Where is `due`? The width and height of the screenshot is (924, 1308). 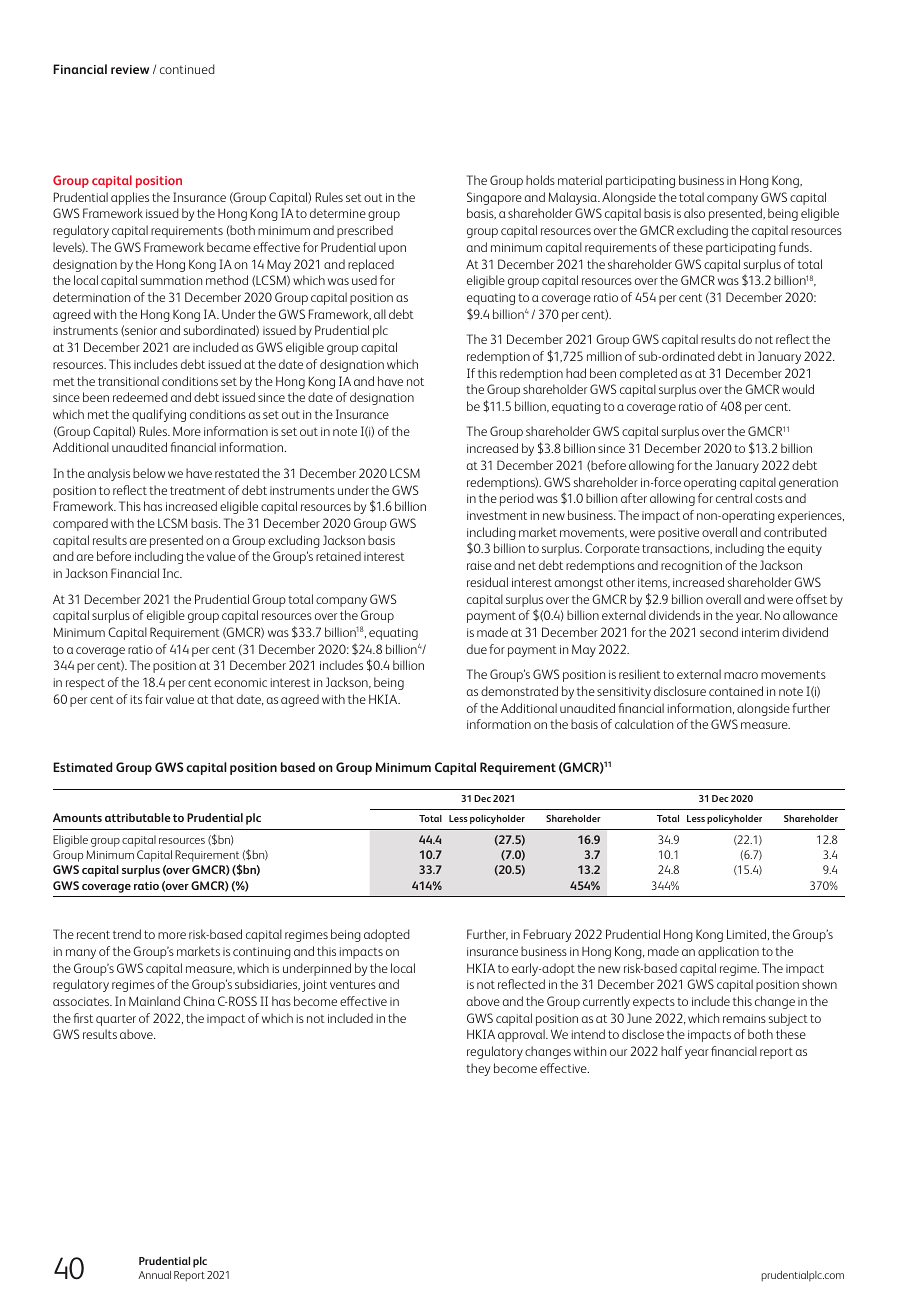
due is located at coordinates (477, 649).
